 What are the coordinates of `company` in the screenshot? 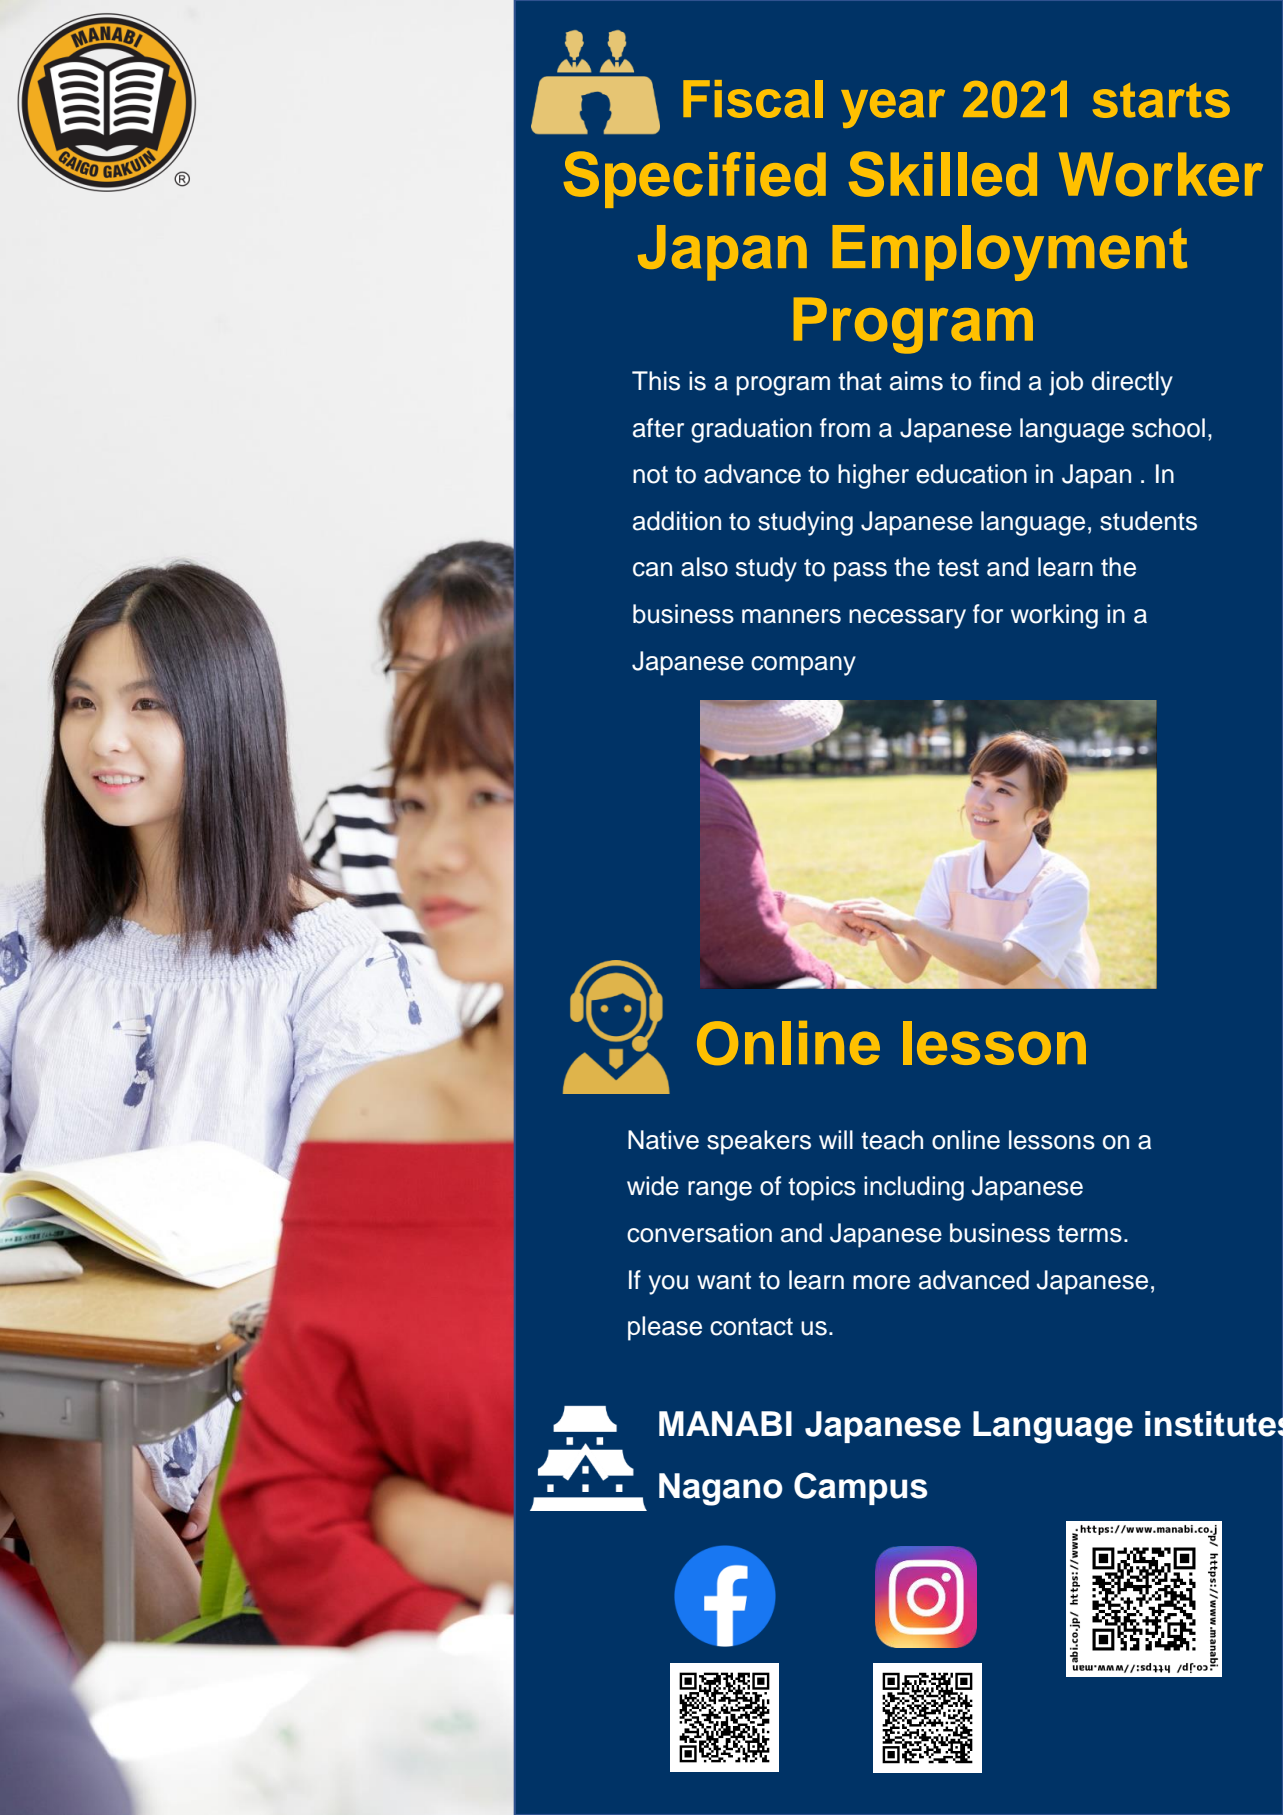 It's located at (803, 666).
